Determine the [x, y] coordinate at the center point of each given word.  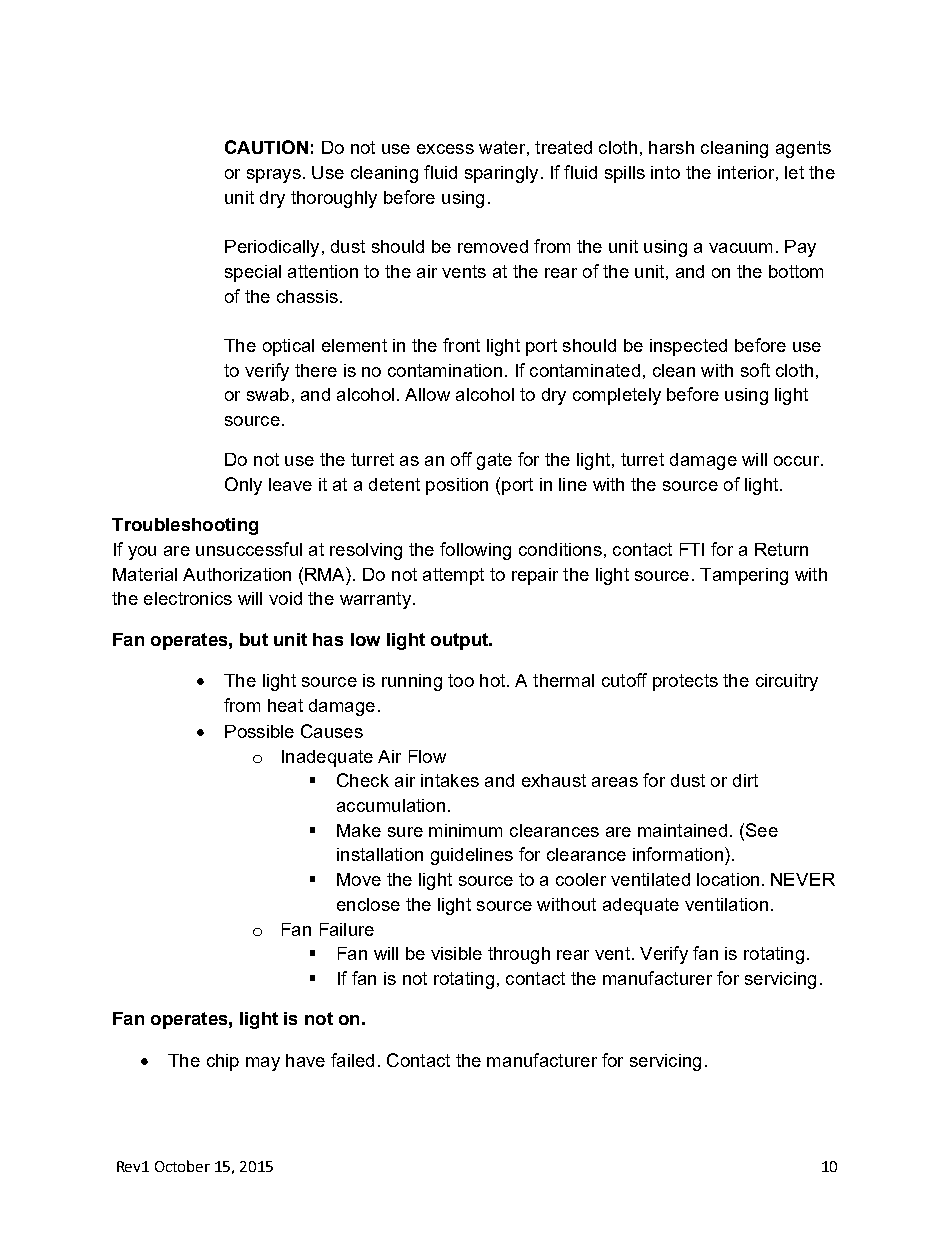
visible [456, 953]
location [728, 879]
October [182, 1166]
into [665, 172]
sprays [274, 176]
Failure [347, 929]
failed [352, 1060]
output [461, 641]
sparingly [501, 174]
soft [755, 370]
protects [685, 682]
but [254, 639]
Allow [427, 394]
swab [268, 394]
